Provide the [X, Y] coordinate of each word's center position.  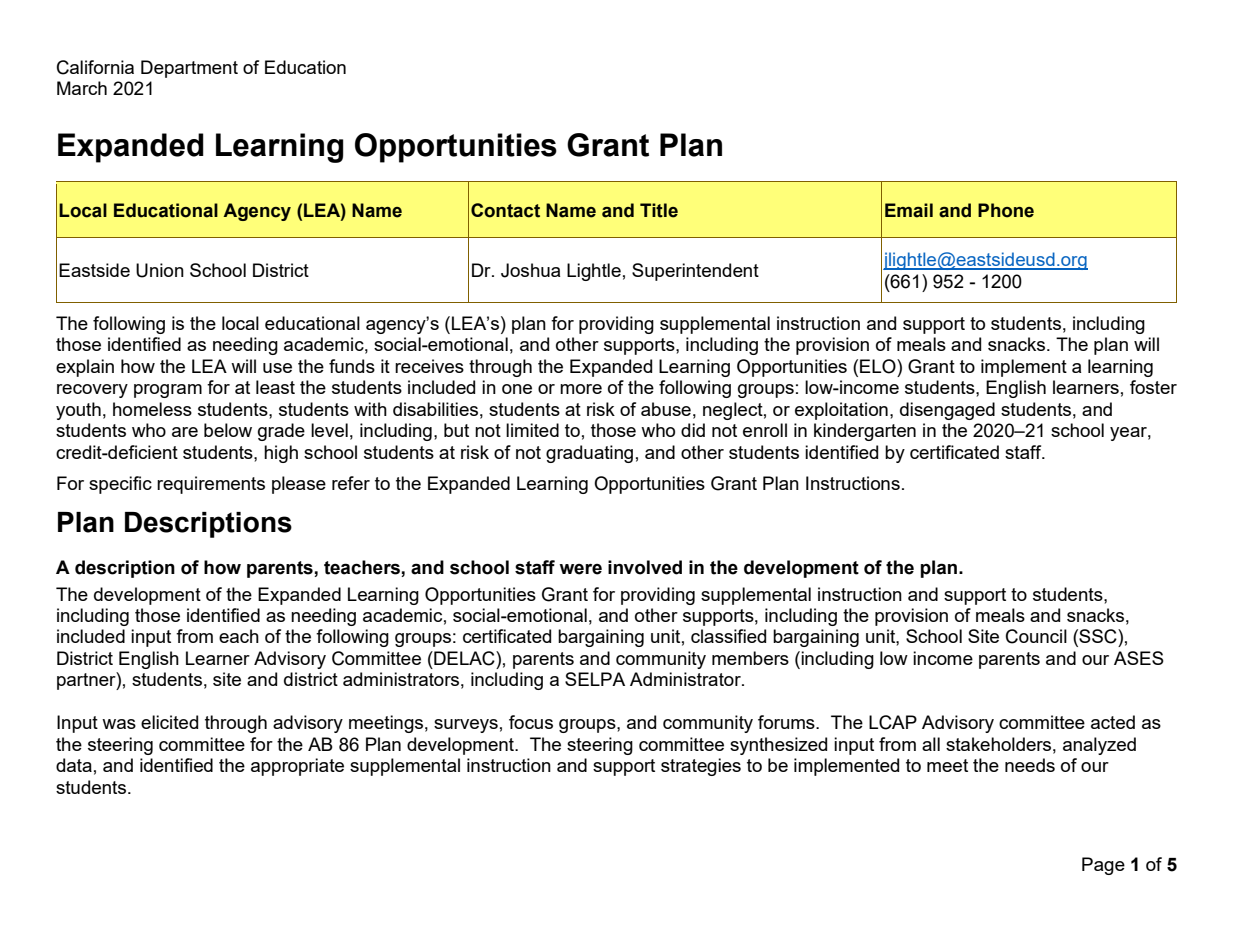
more [581, 389]
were [580, 569]
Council [1036, 636]
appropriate [297, 767]
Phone [1006, 210]
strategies [701, 767]
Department [189, 69]
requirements [211, 485]
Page [1103, 866]
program [168, 391]
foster [1153, 387]
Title [659, 210]
